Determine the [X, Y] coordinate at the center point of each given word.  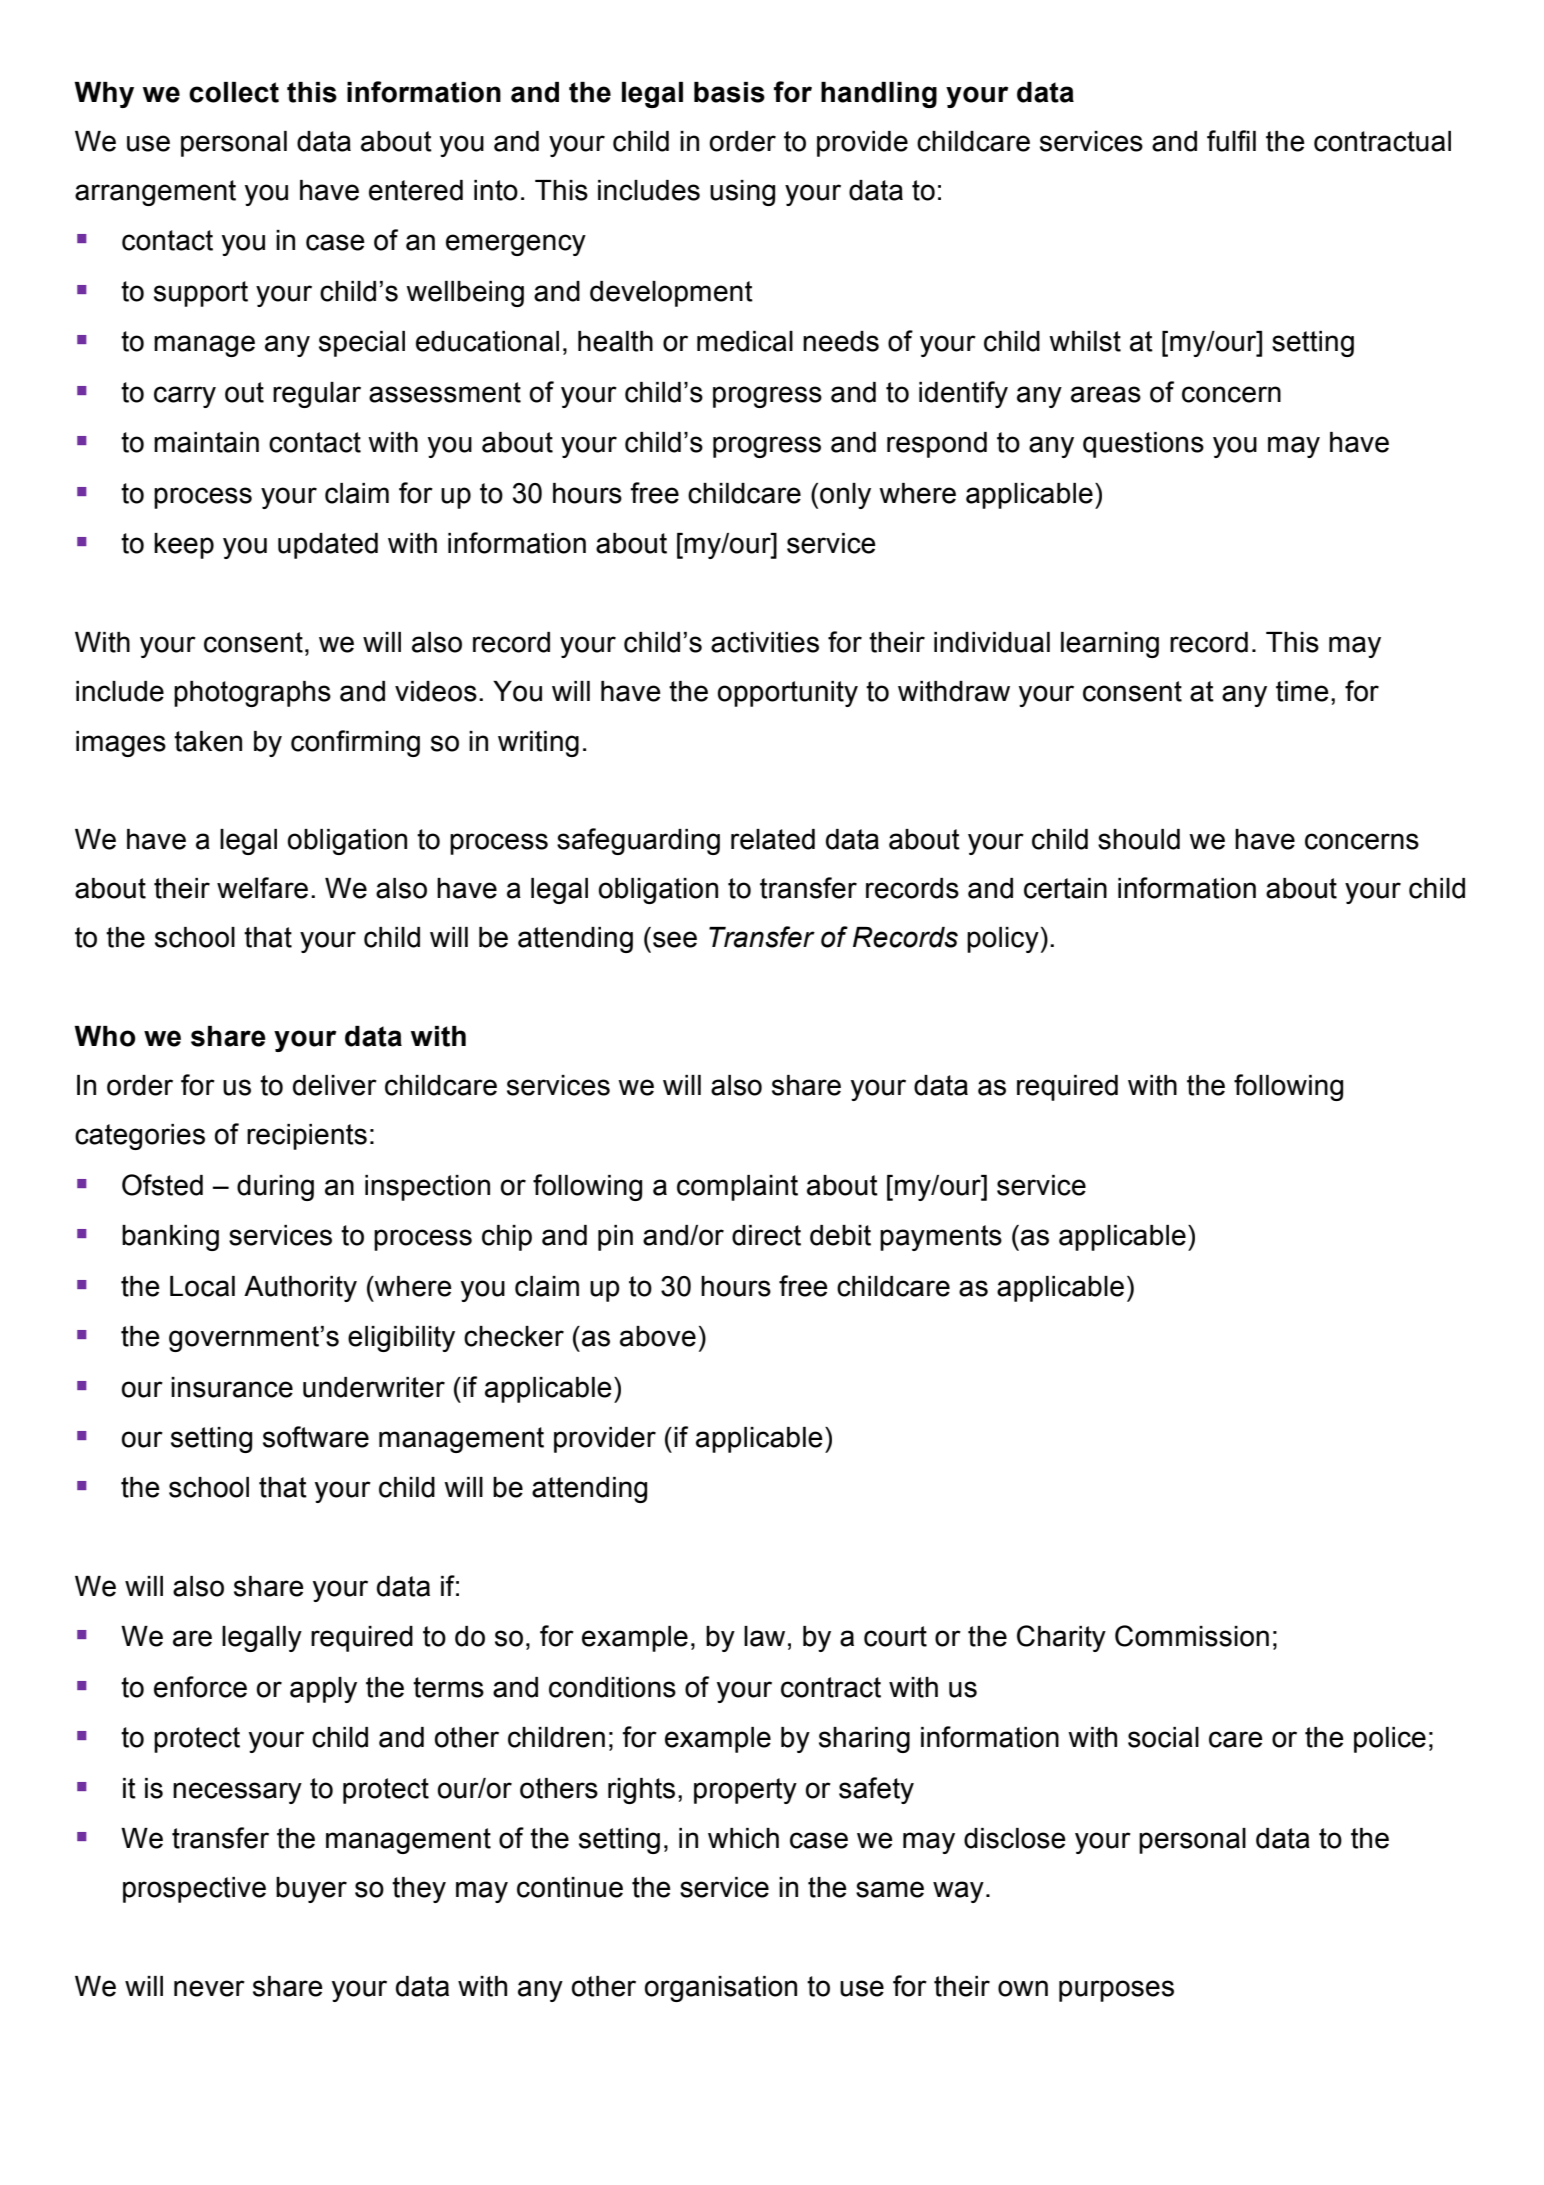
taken [208, 741]
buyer [311, 1890]
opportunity [788, 694]
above [658, 1336]
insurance [232, 1387]
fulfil [1231, 141]
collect [234, 92]
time [1302, 691]
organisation [721, 1989]
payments [941, 1238]
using [742, 193]
